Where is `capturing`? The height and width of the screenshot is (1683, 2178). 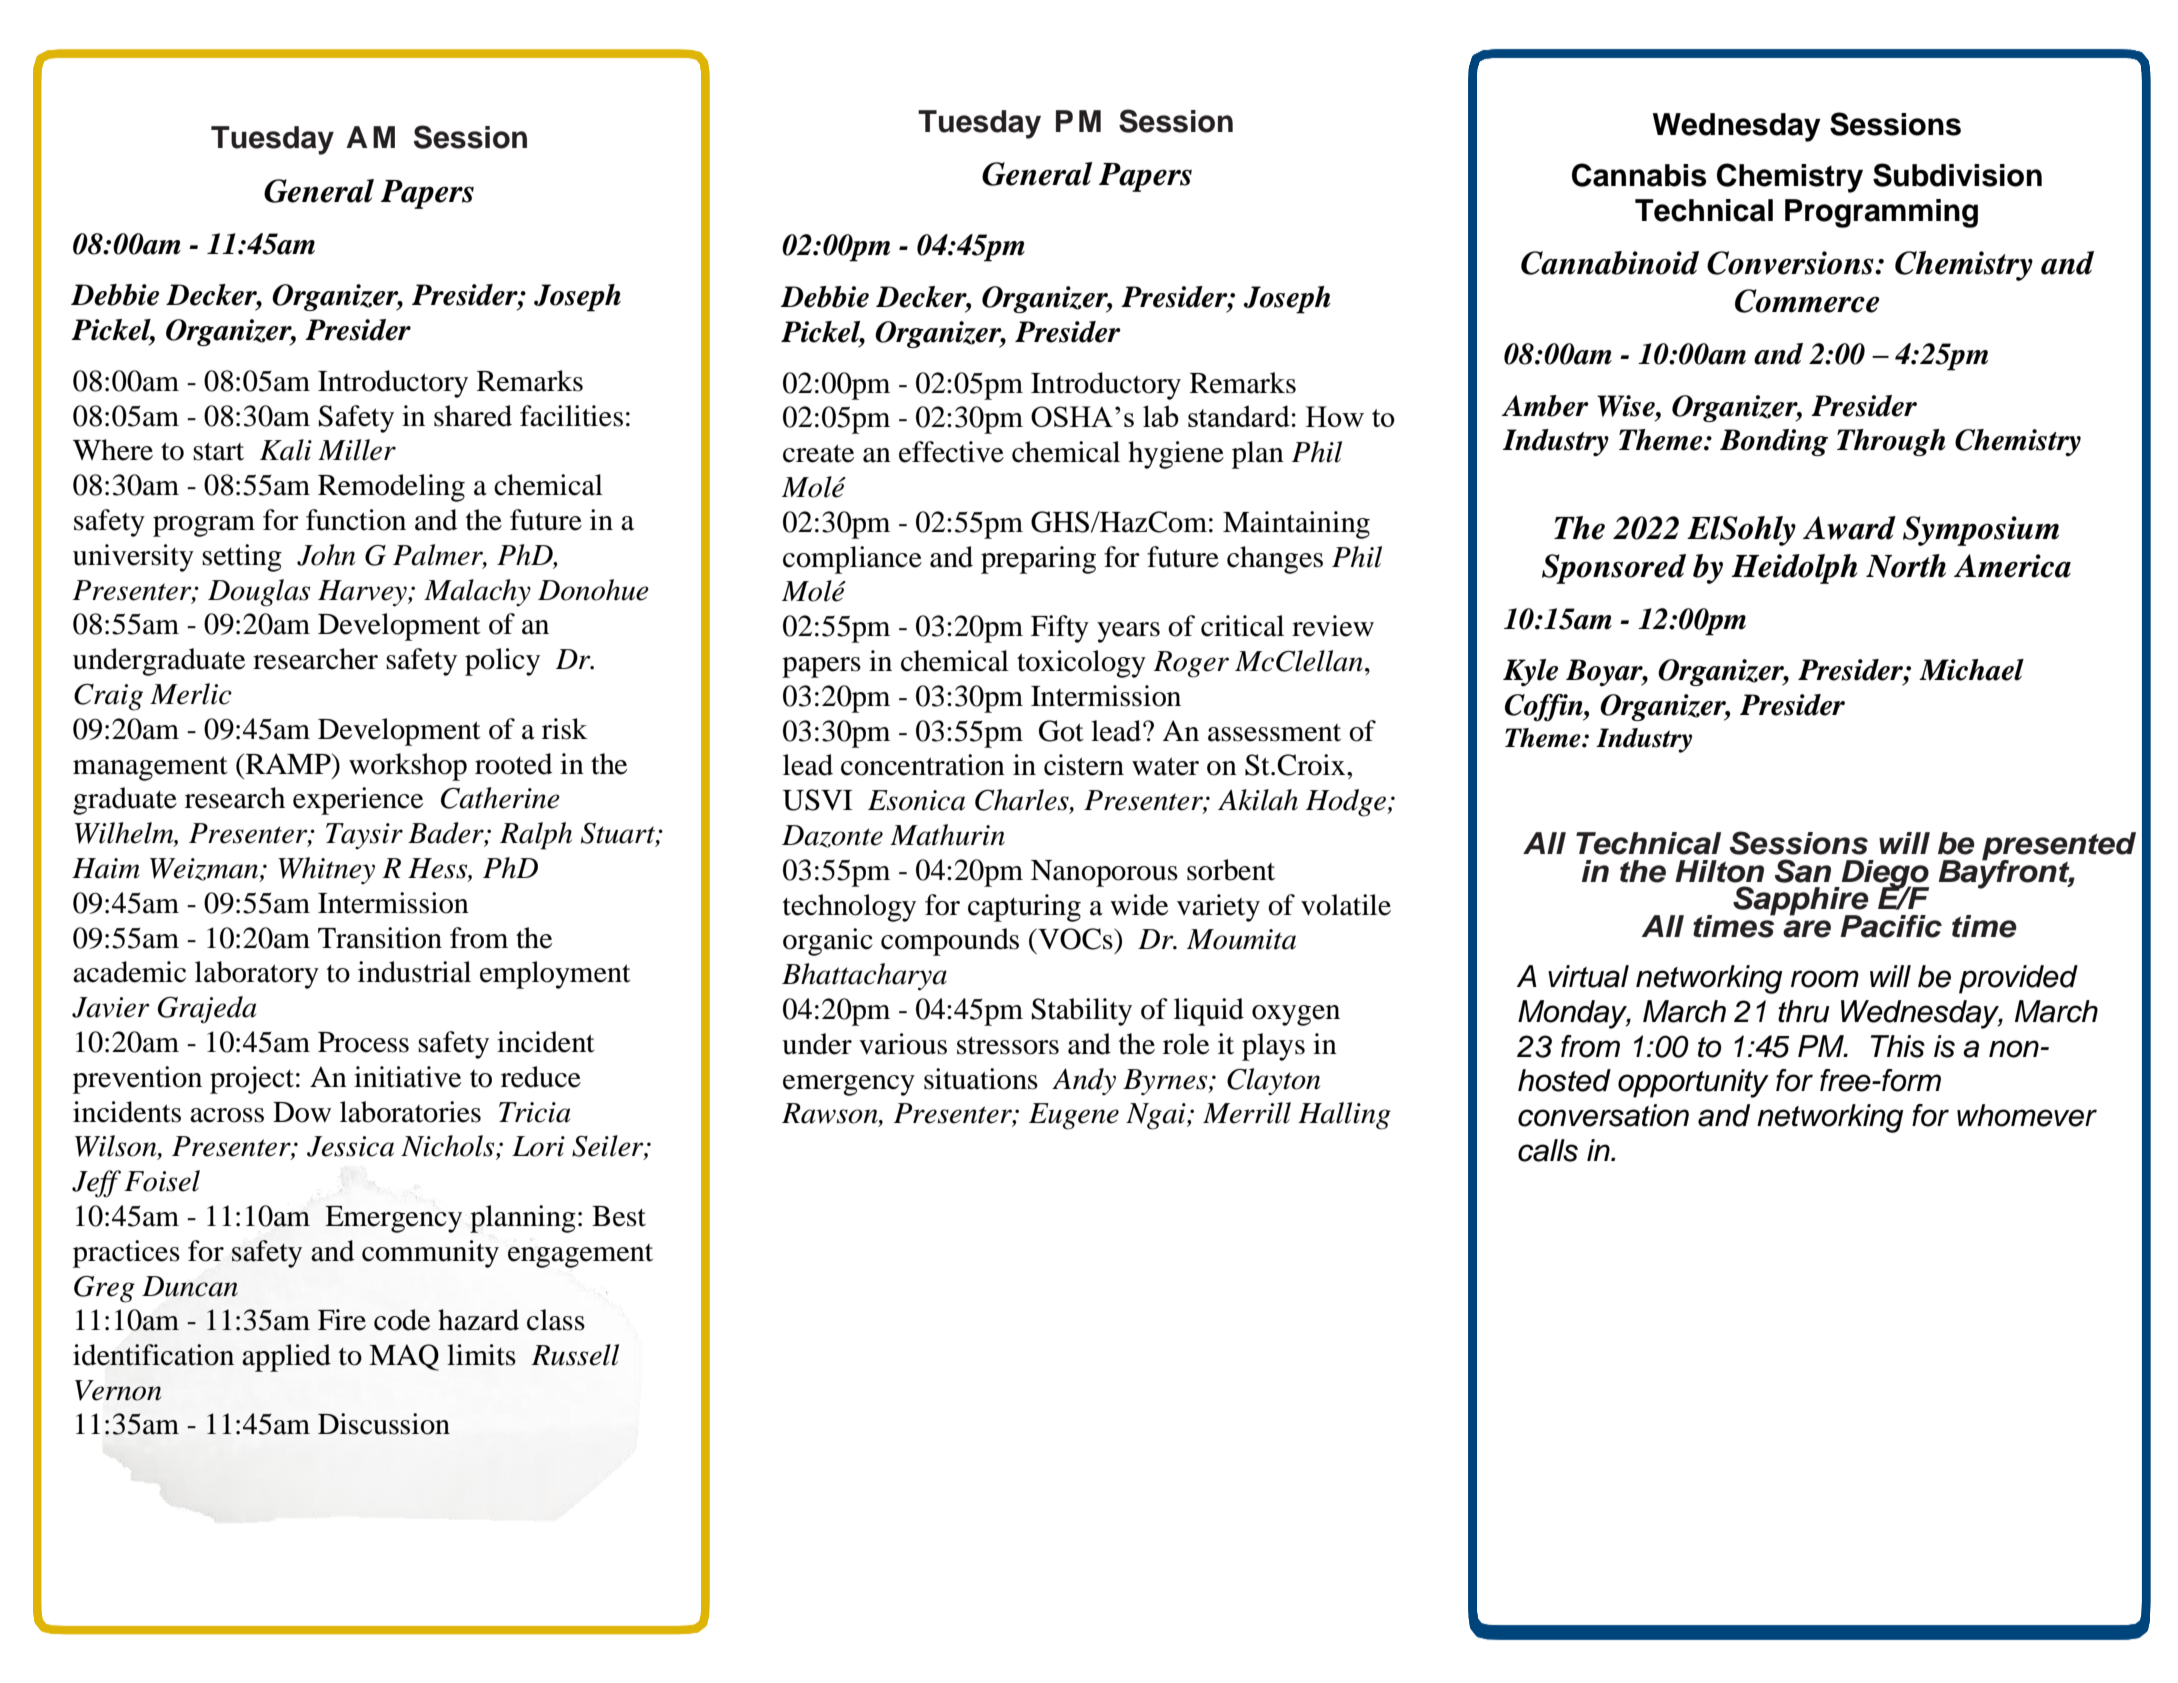
capturing is located at coordinates (1024, 908).
